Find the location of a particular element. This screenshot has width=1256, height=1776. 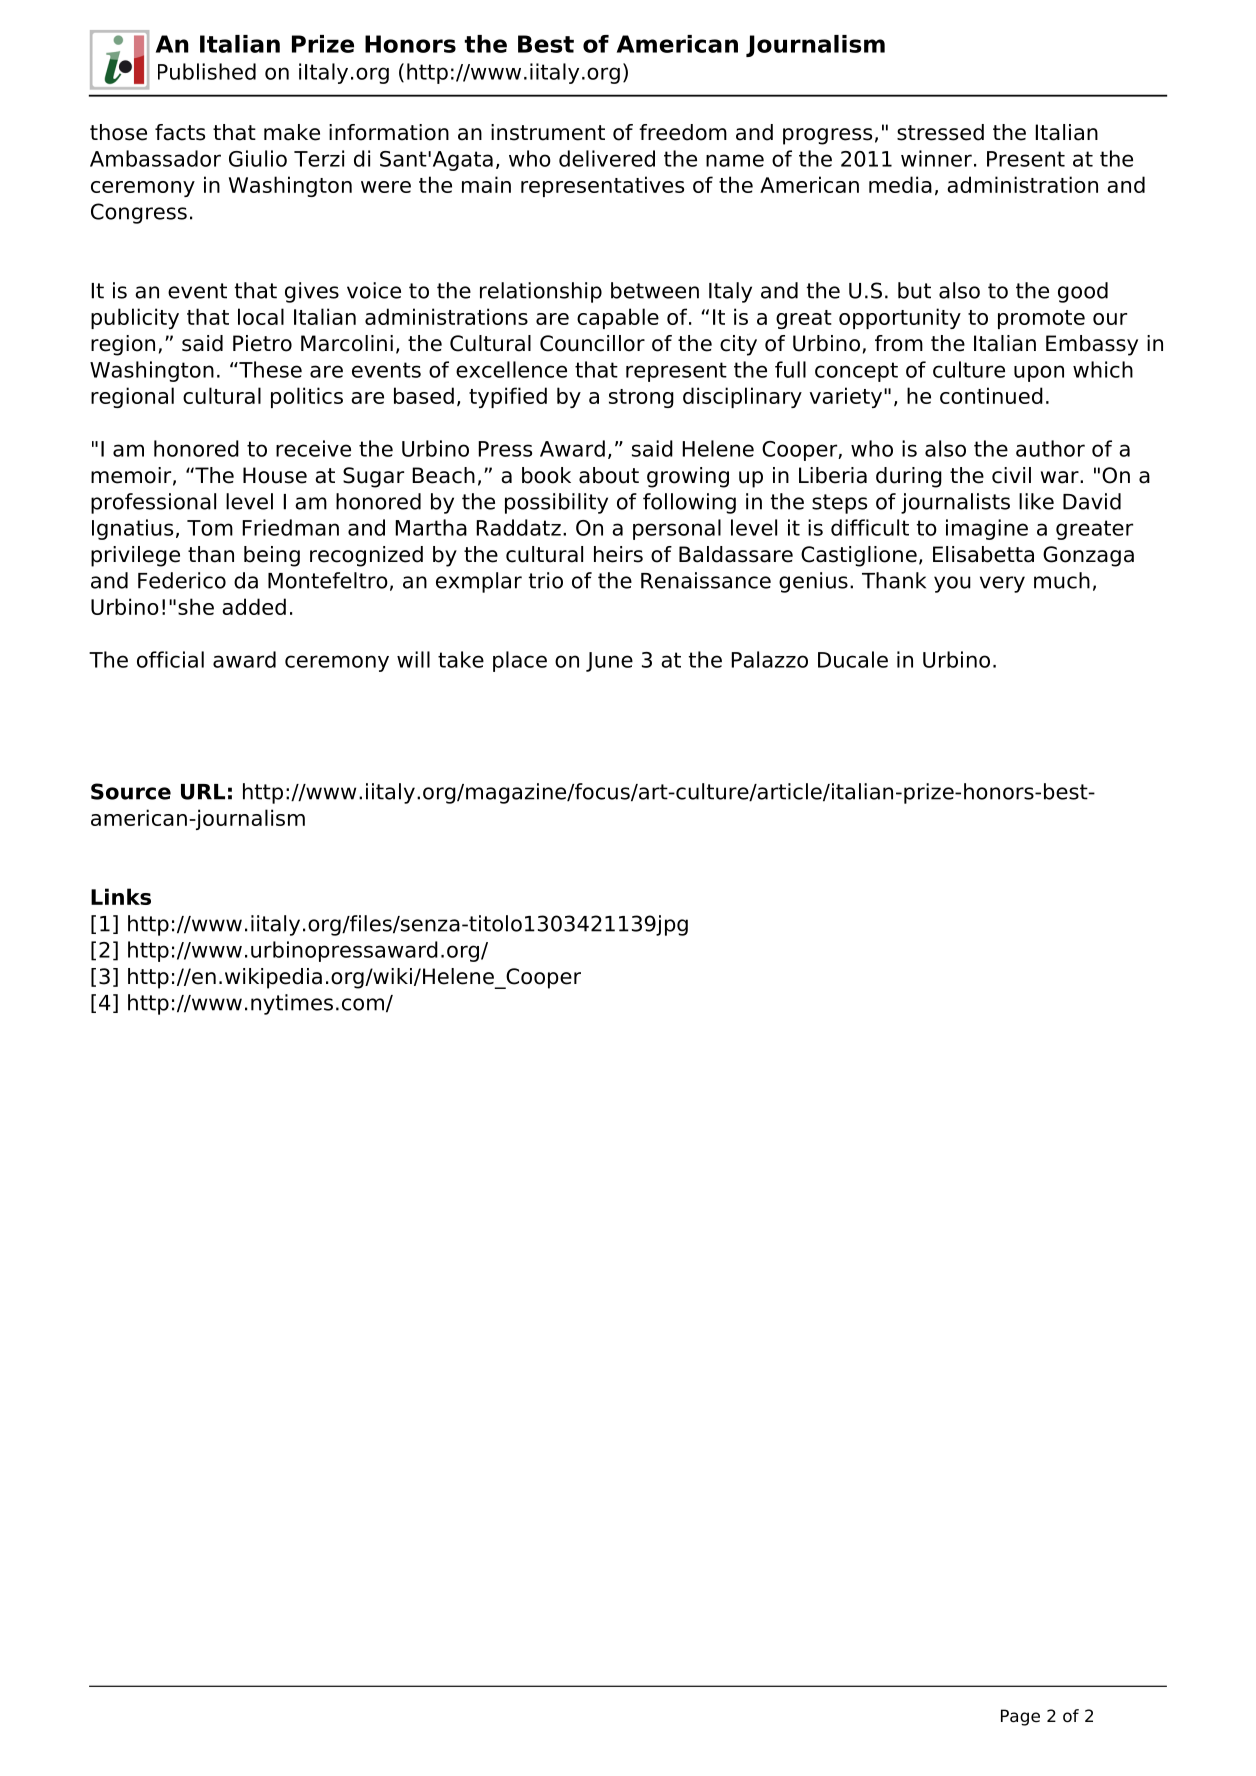

delivered is located at coordinates (607, 158).
